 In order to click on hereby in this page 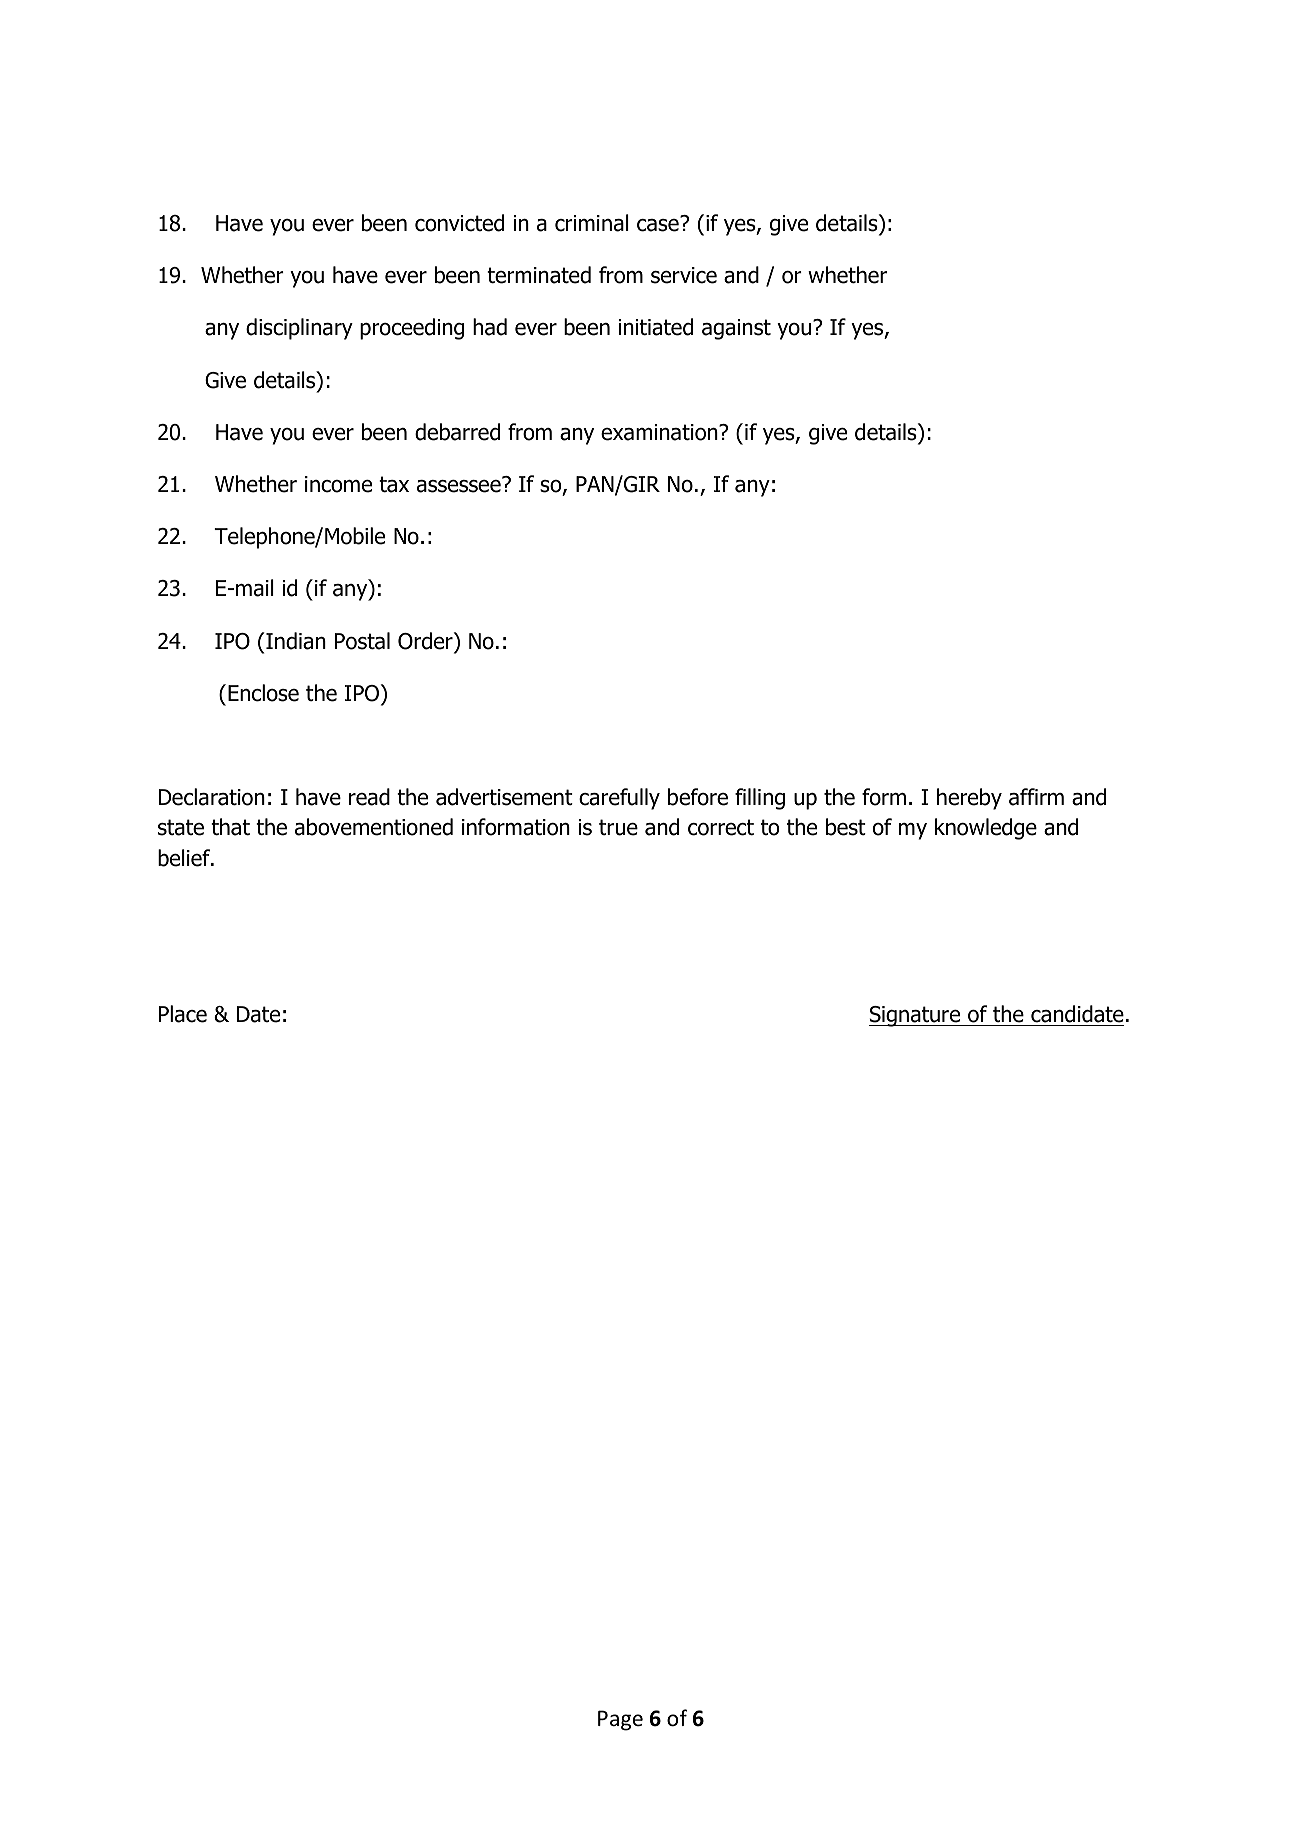, I will do `click(969, 799)`.
